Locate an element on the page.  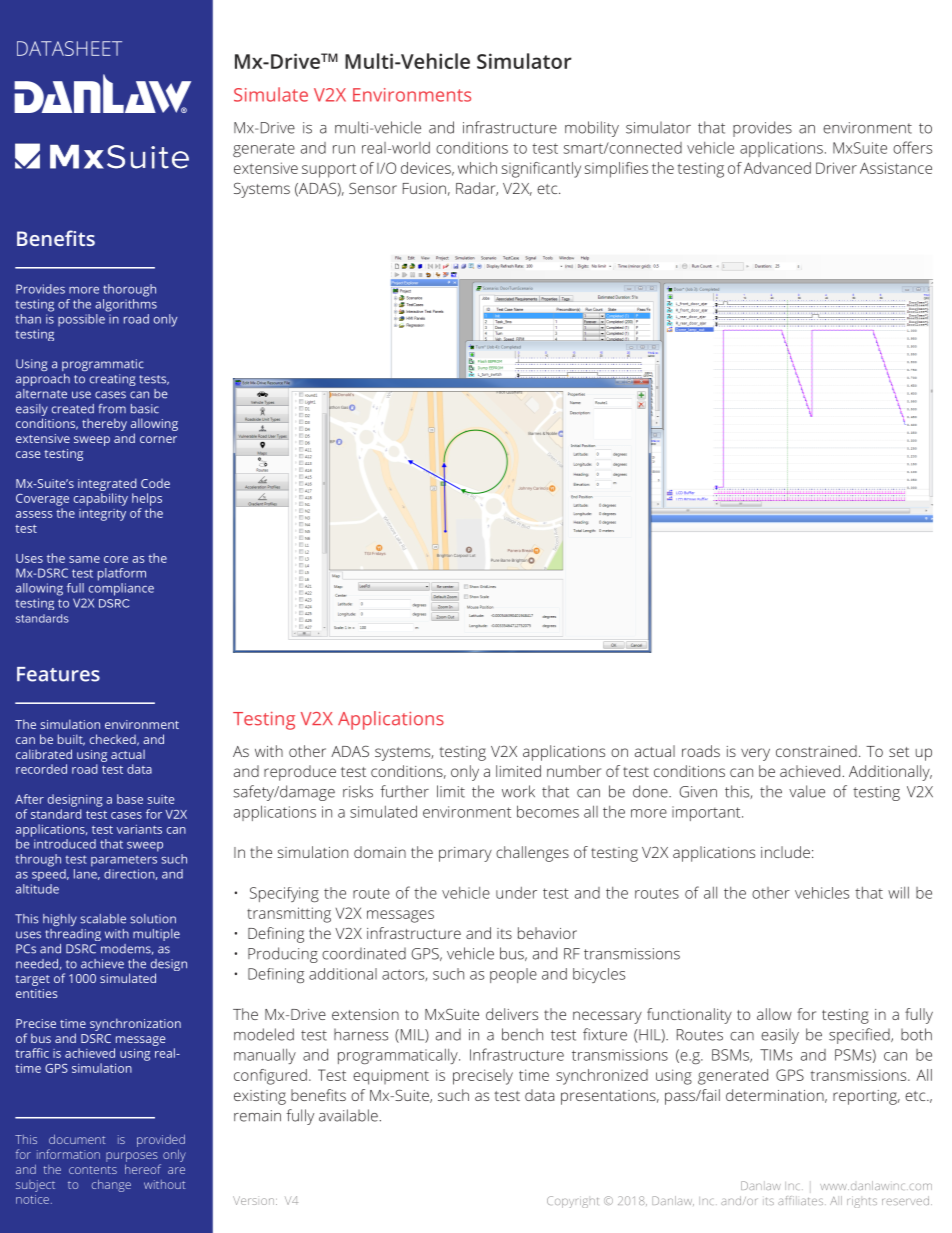
constrained is located at coordinates (816, 751).
